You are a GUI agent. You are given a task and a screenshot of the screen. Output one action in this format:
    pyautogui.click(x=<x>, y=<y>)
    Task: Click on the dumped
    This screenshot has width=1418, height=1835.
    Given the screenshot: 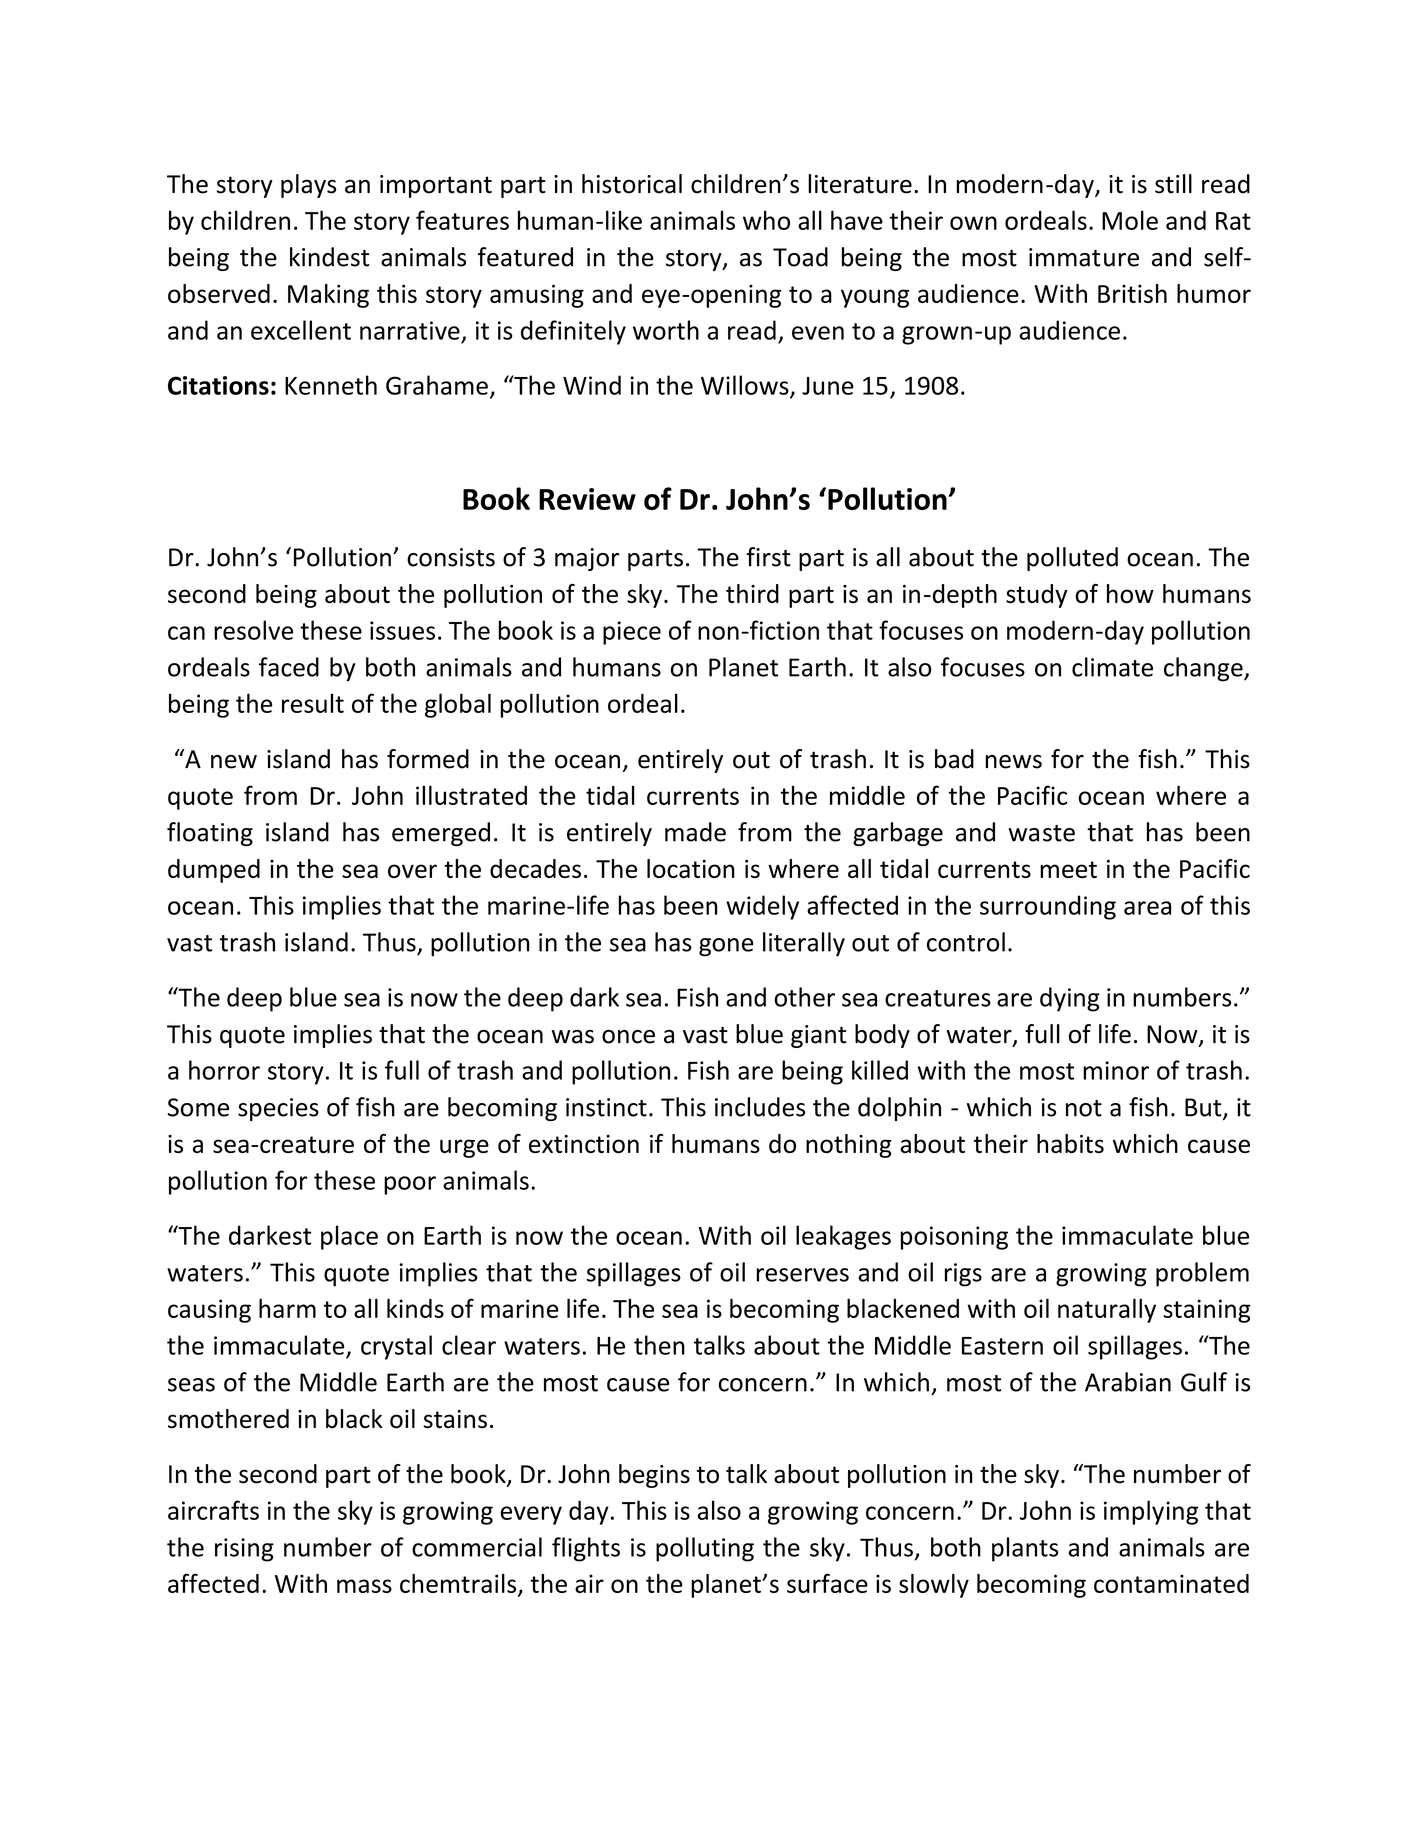 What is the action you would take?
    pyautogui.click(x=214, y=871)
